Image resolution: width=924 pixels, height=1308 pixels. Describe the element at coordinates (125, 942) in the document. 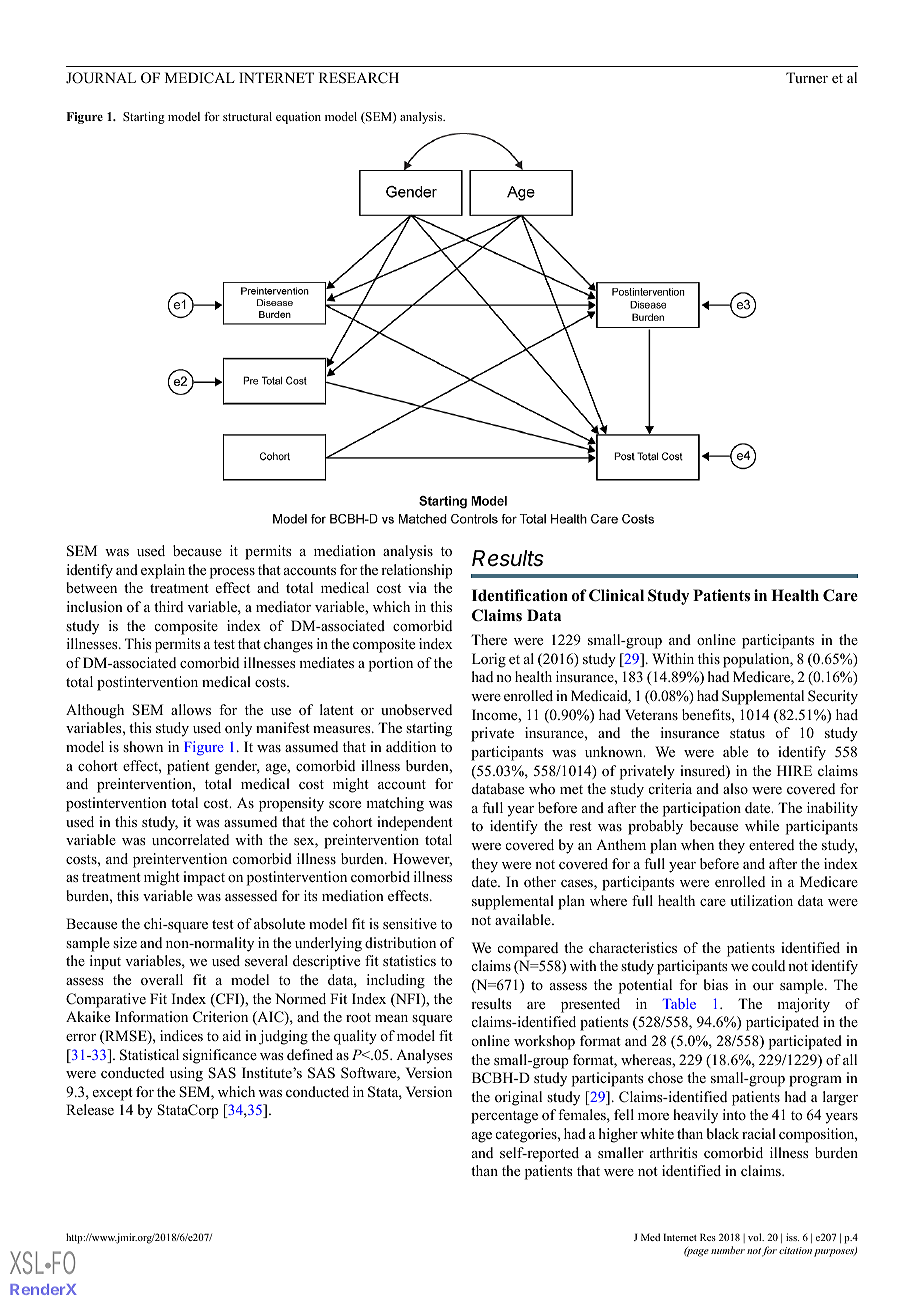

I see `size` at that location.
